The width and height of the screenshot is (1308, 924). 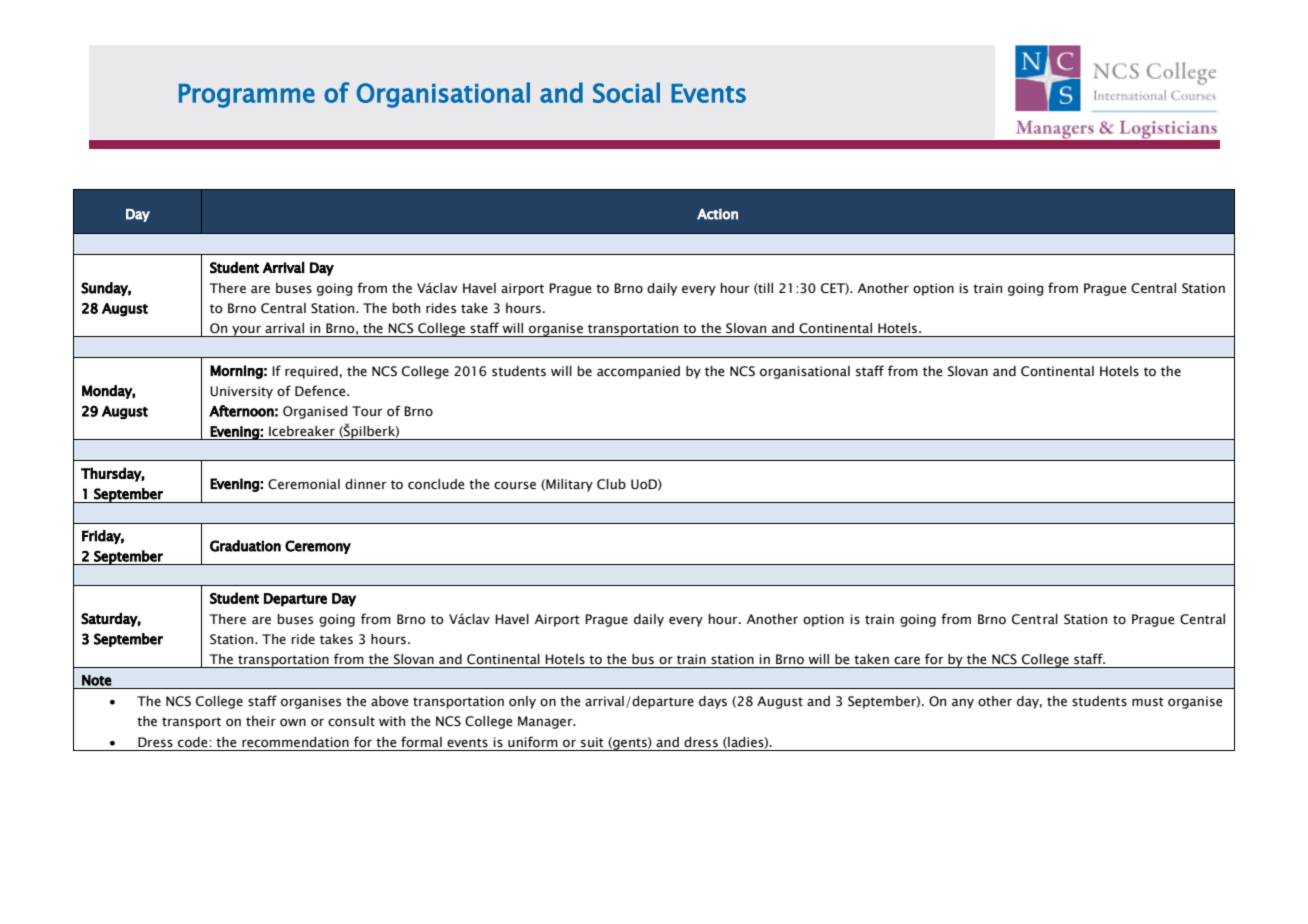 What do you see at coordinates (245, 546) in the screenshot?
I see `Graduation` at bounding box center [245, 546].
